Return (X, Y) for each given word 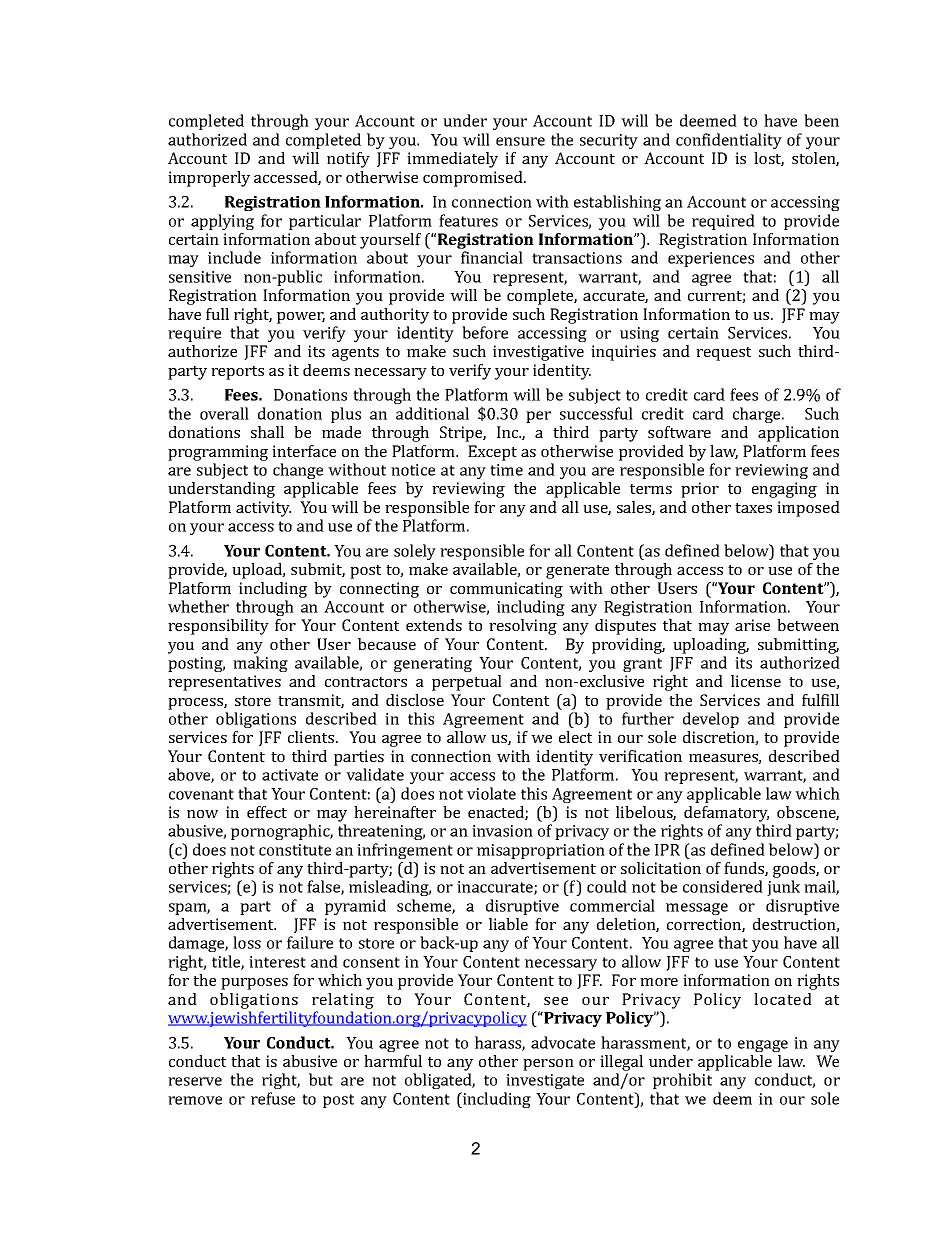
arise (752, 625)
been (821, 120)
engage (763, 1046)
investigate (545, 1081)
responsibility (218, 627)
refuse (273, 1098)
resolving (523, 627)
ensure (520, 141)
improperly (209, 179)
